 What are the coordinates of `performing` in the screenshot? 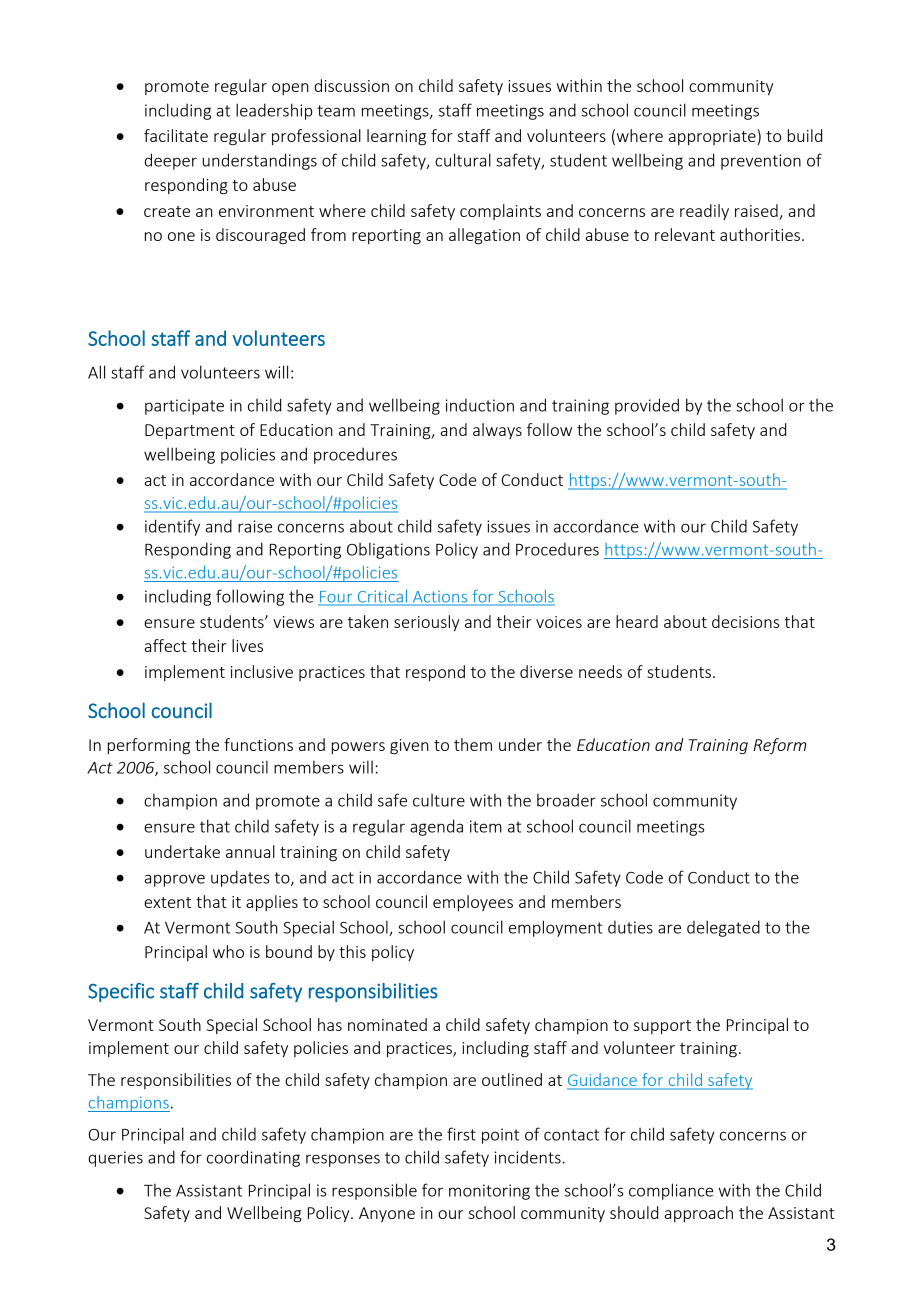 It's located at (149, 746).
